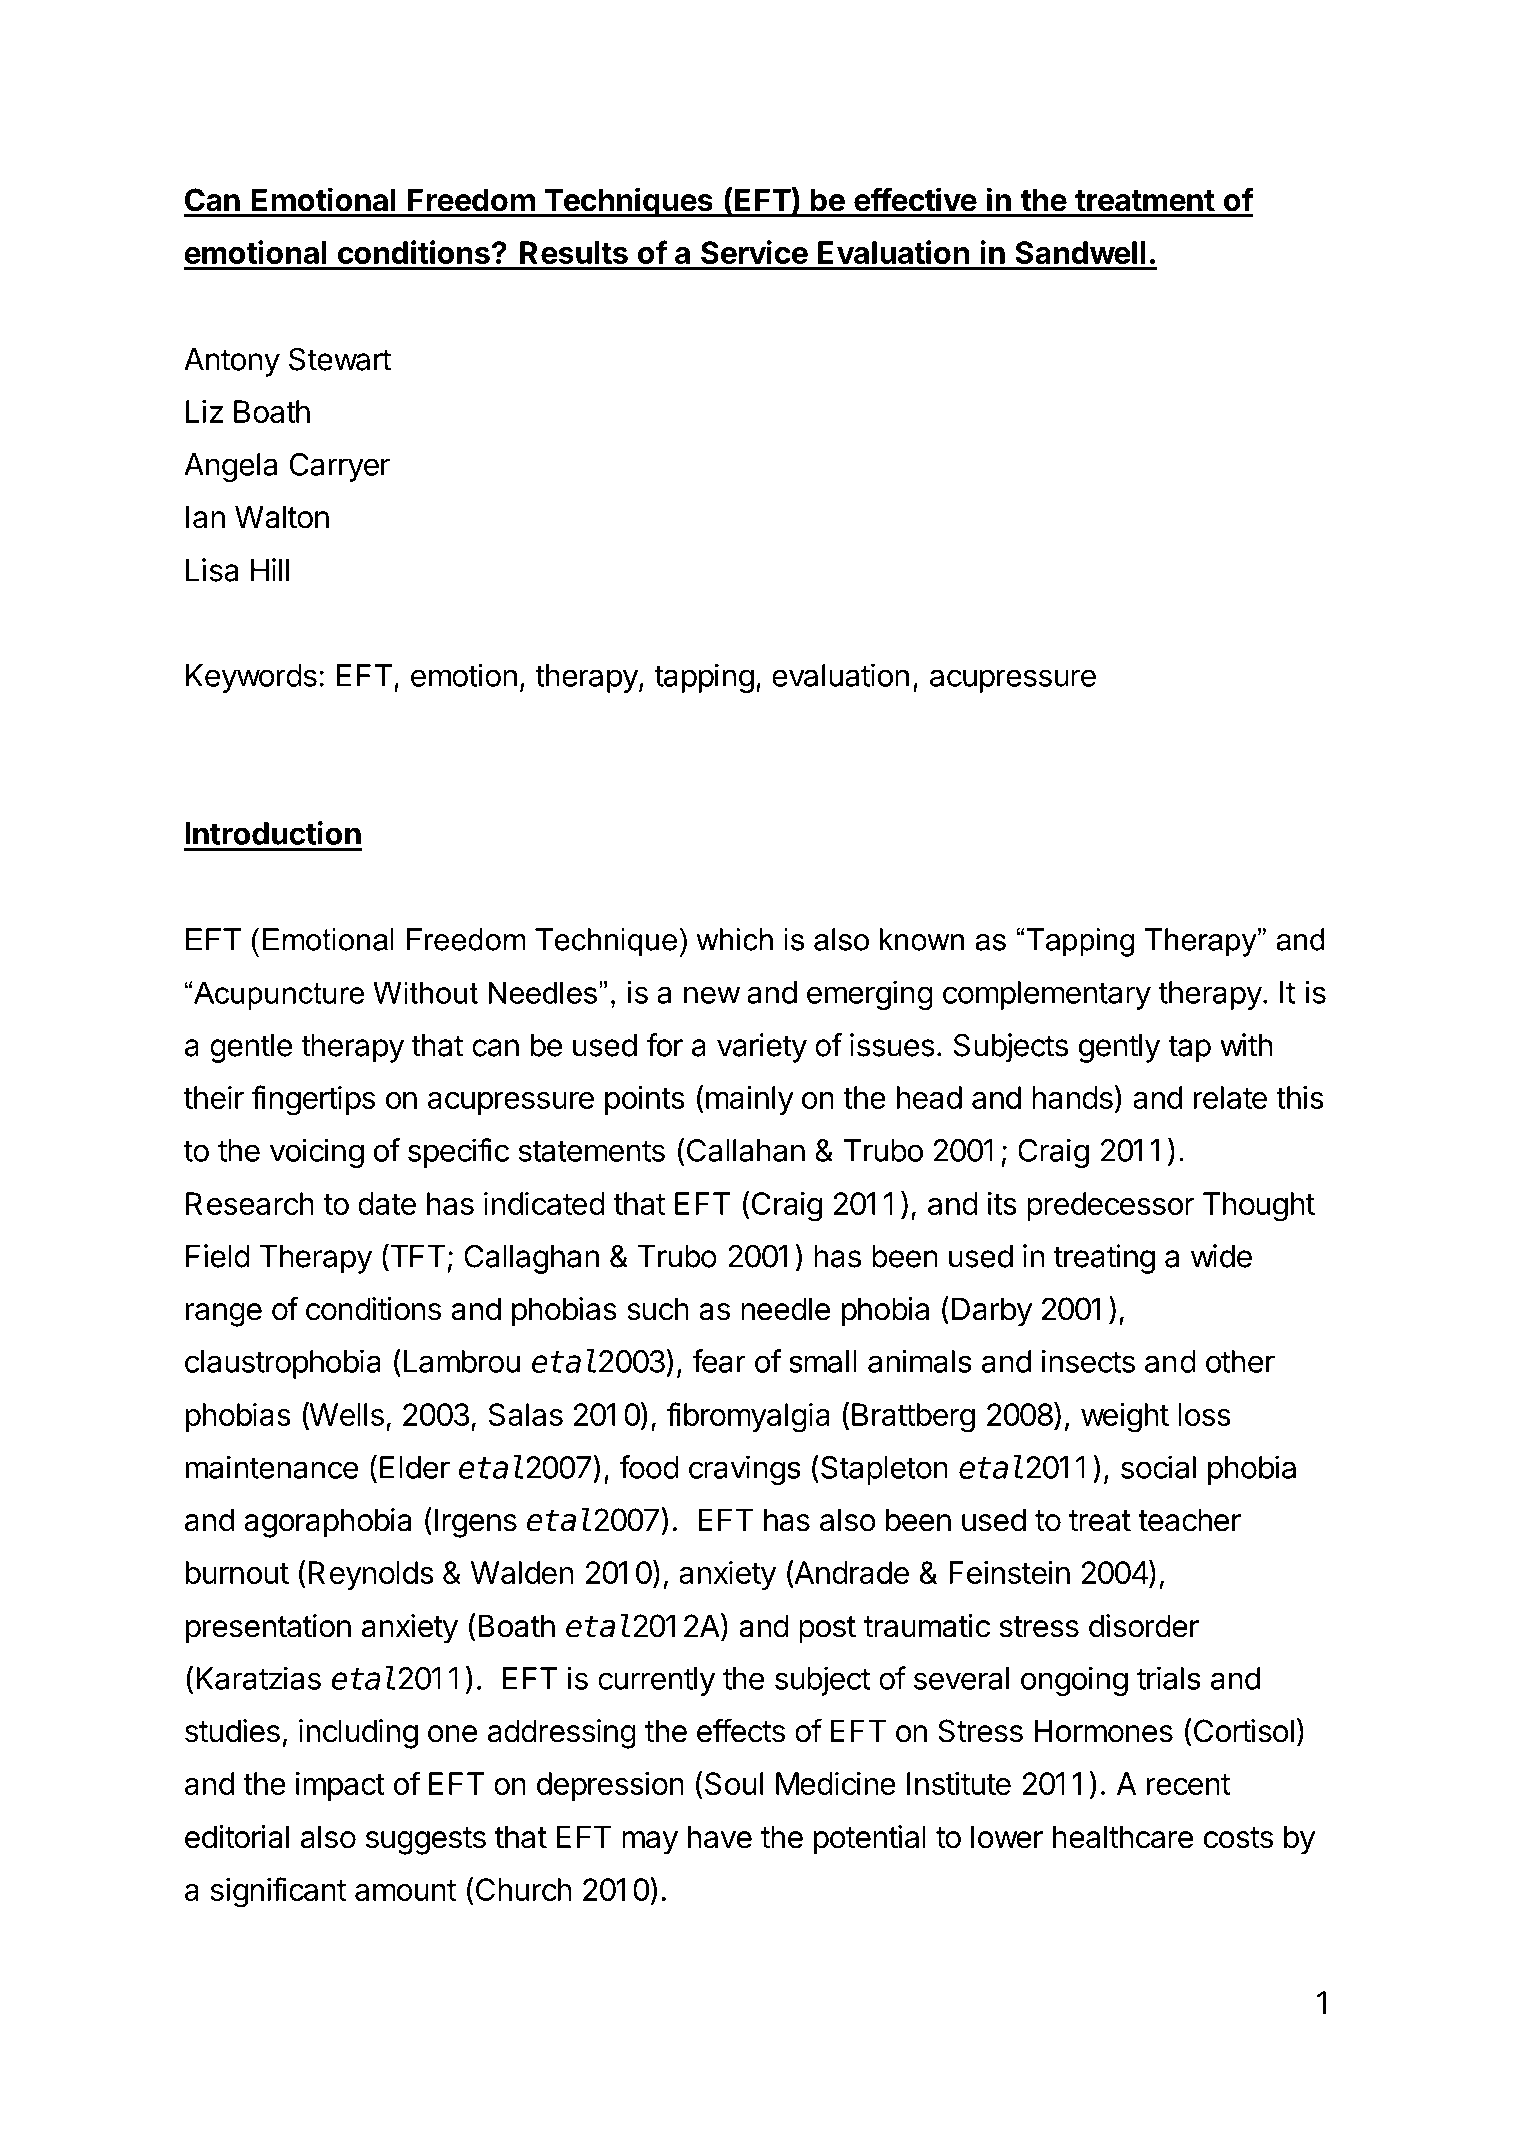  What do you see at coordinates (744, 1150) in the image?
I see `Callahan` at bounding box center [744, 1150].
